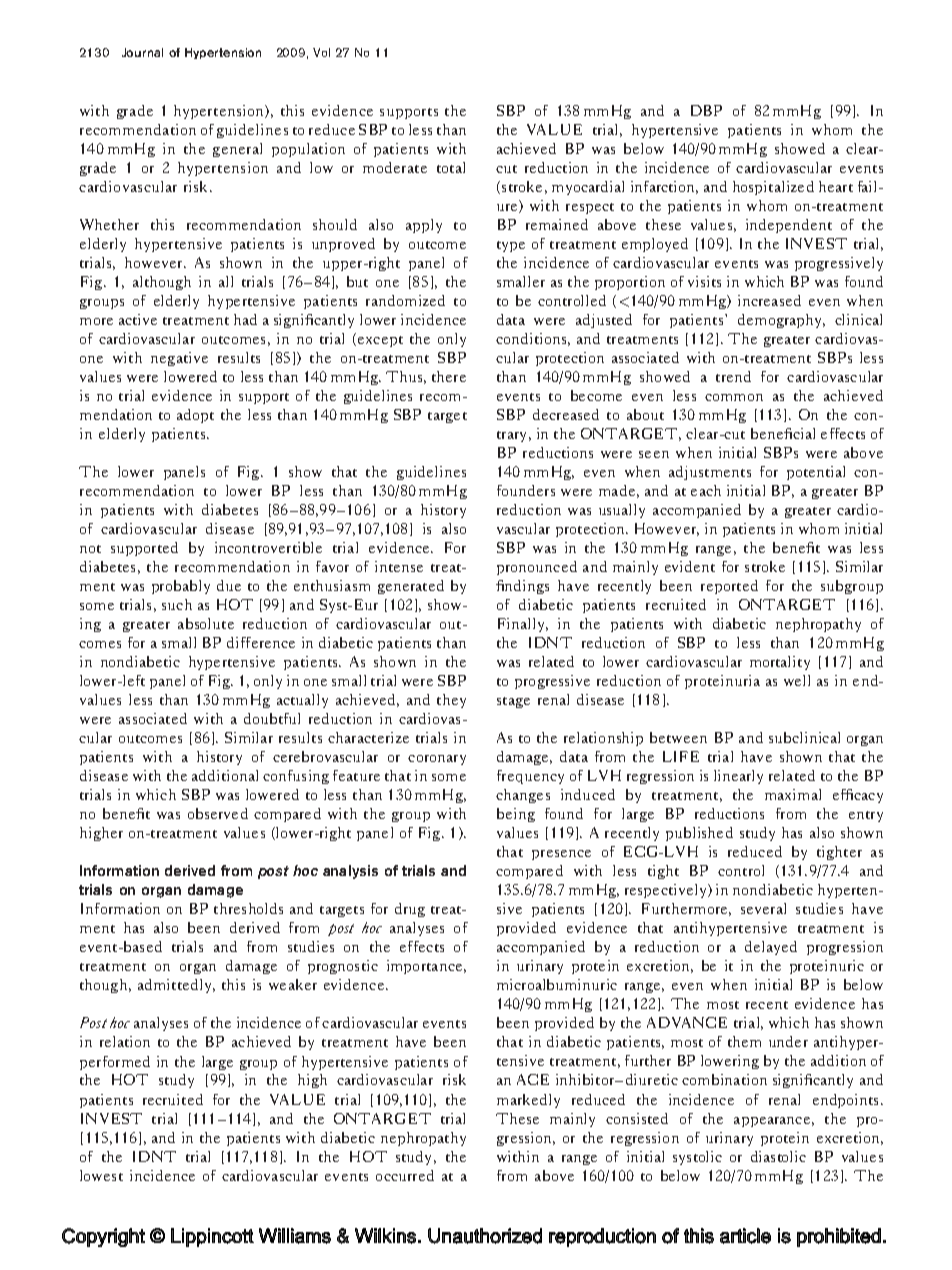 This screenshot has height=1270, width=952. I want to click on Journal, so click(142, 52).
